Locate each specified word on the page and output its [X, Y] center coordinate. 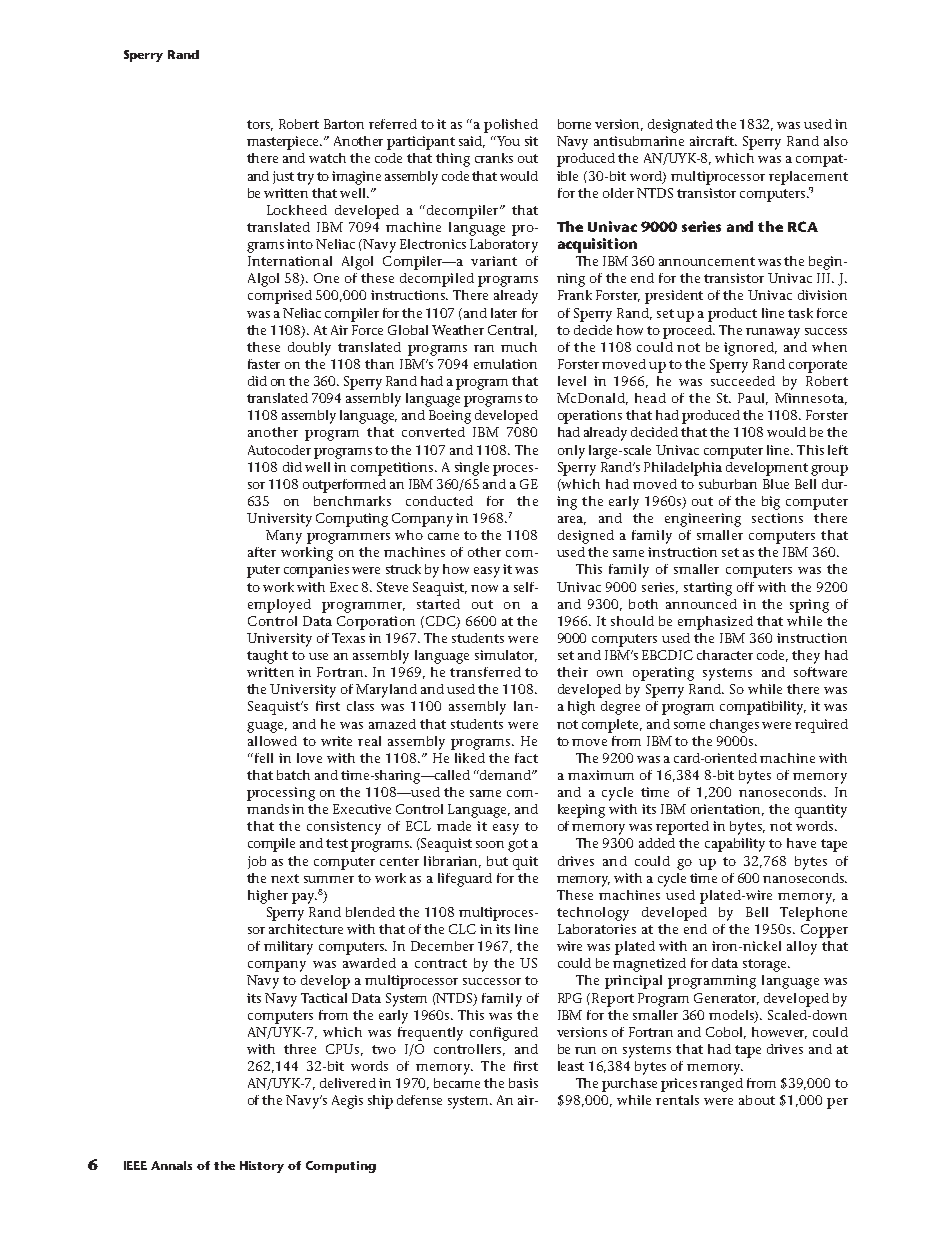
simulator [506, 656]
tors [260, 125]
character [725, 655]
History [262, 1167]
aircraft [713, 141]
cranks [494, 158]
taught [267, 657]
